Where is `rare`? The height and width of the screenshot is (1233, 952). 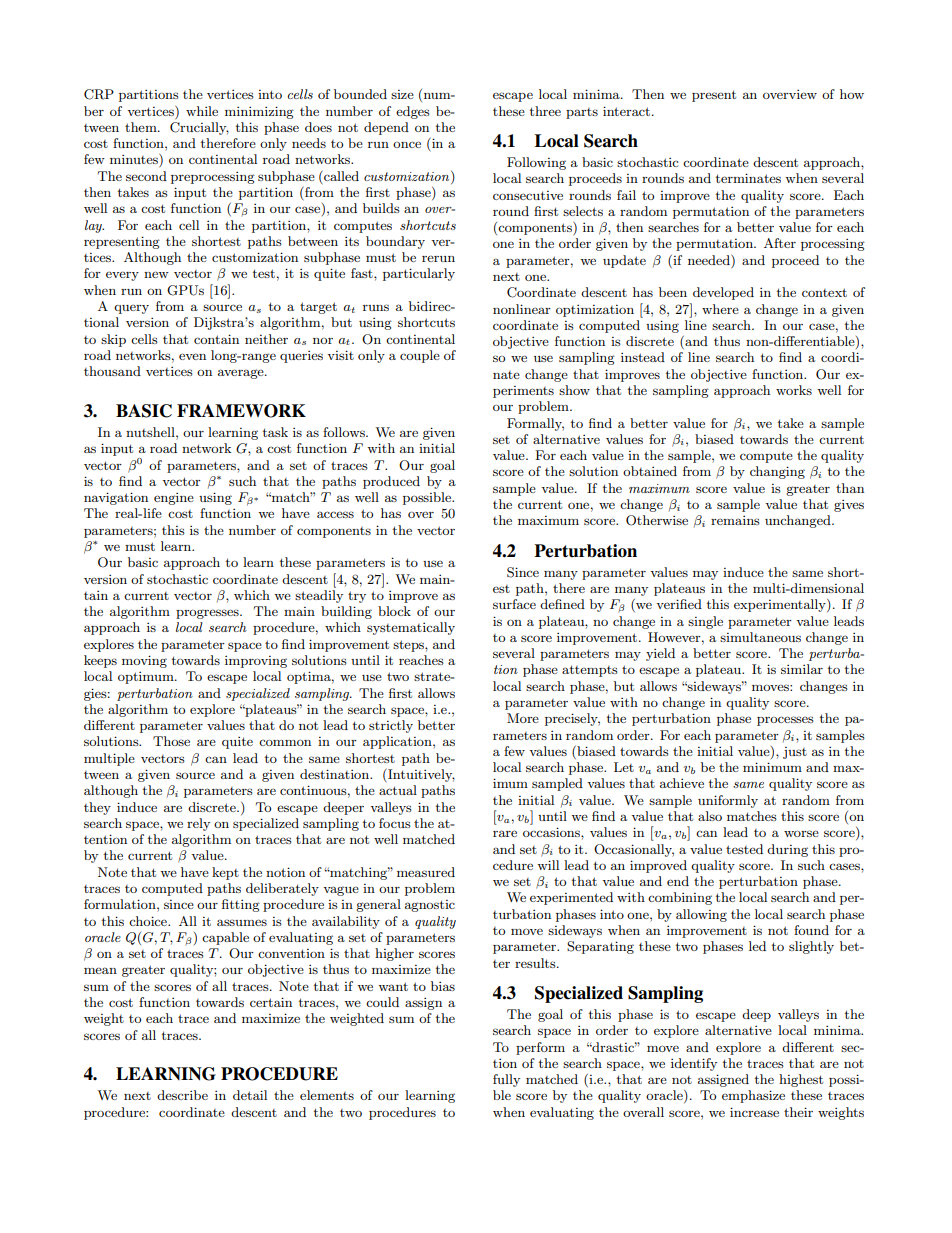
rare is located at coordinates (505, 833).
